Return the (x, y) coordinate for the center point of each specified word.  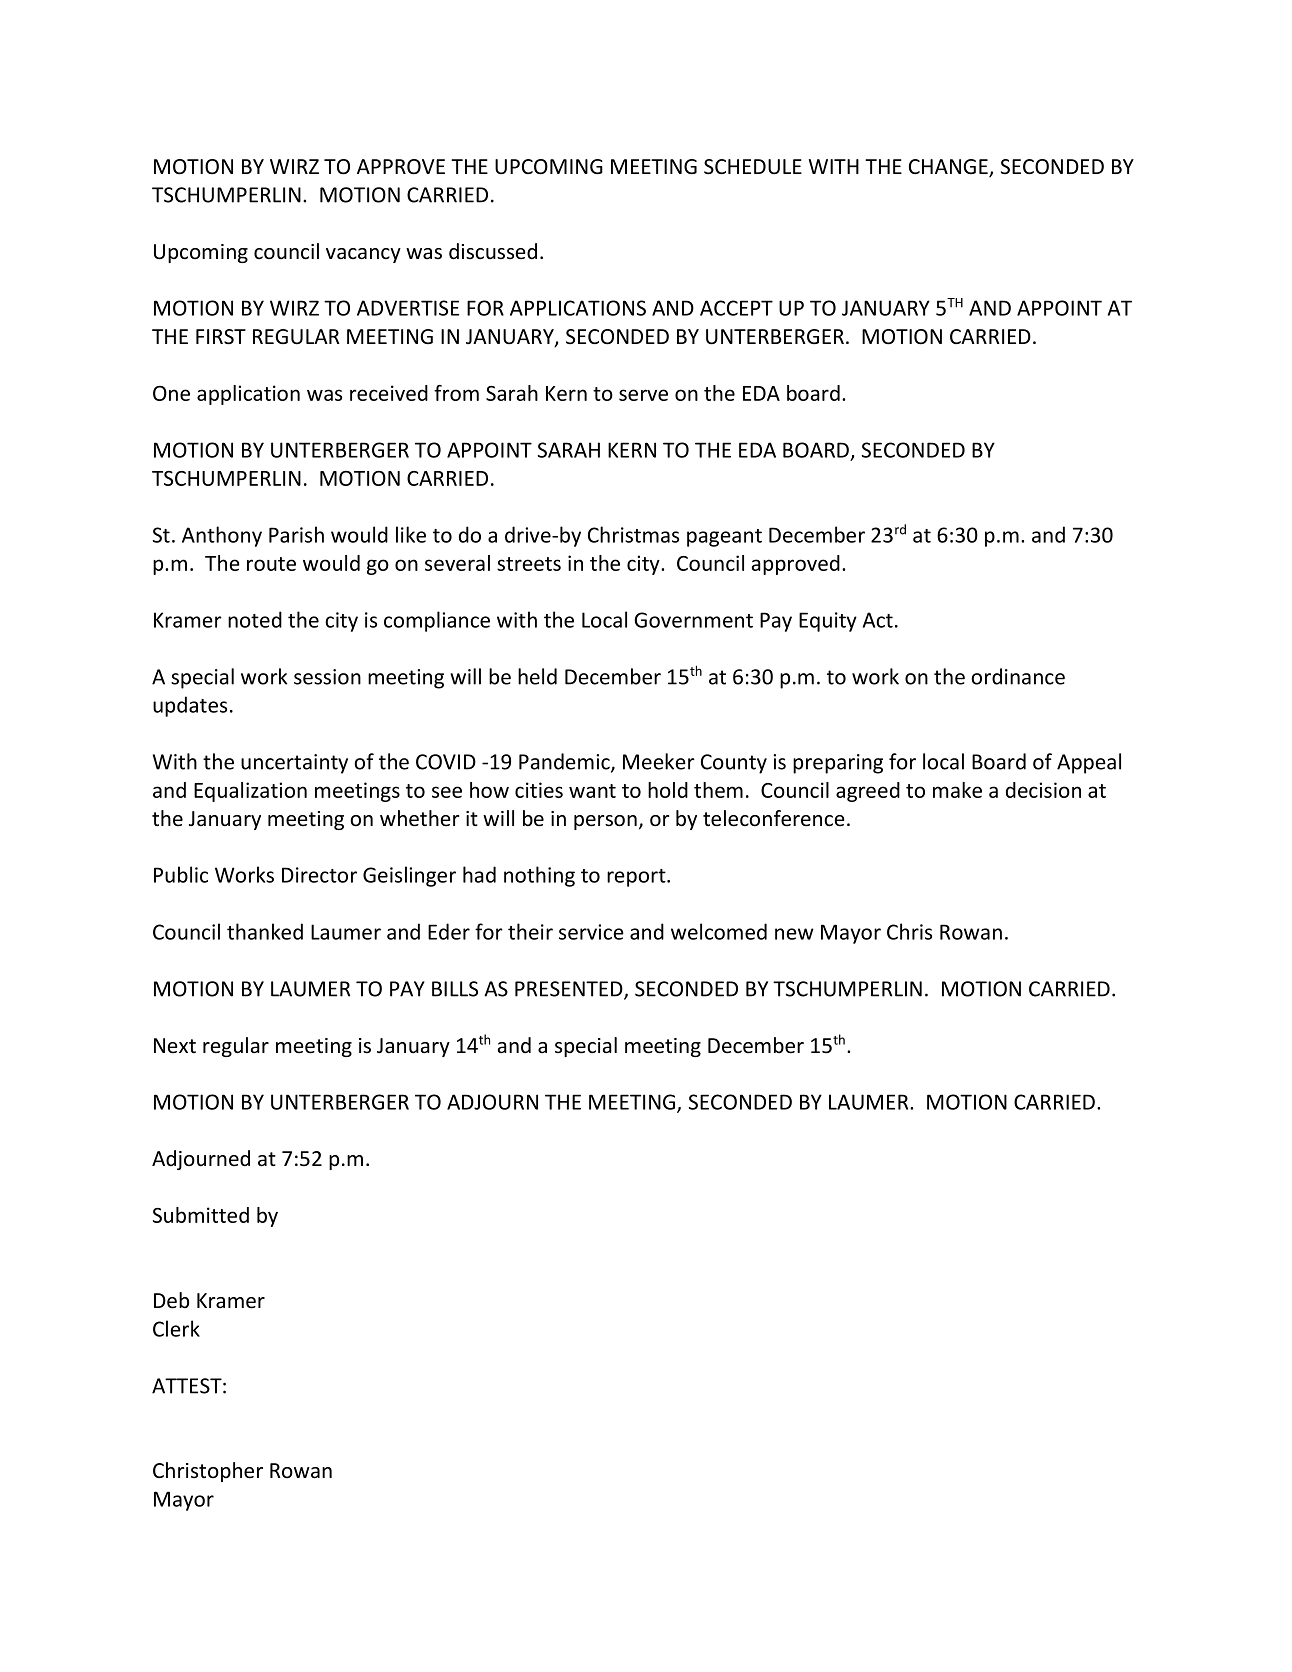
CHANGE (949, 168)
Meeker (659, 761)
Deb (171, 1300)
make (957, 790)
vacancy (363, 255)
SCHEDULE (753, 167)
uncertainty (294, 764)
